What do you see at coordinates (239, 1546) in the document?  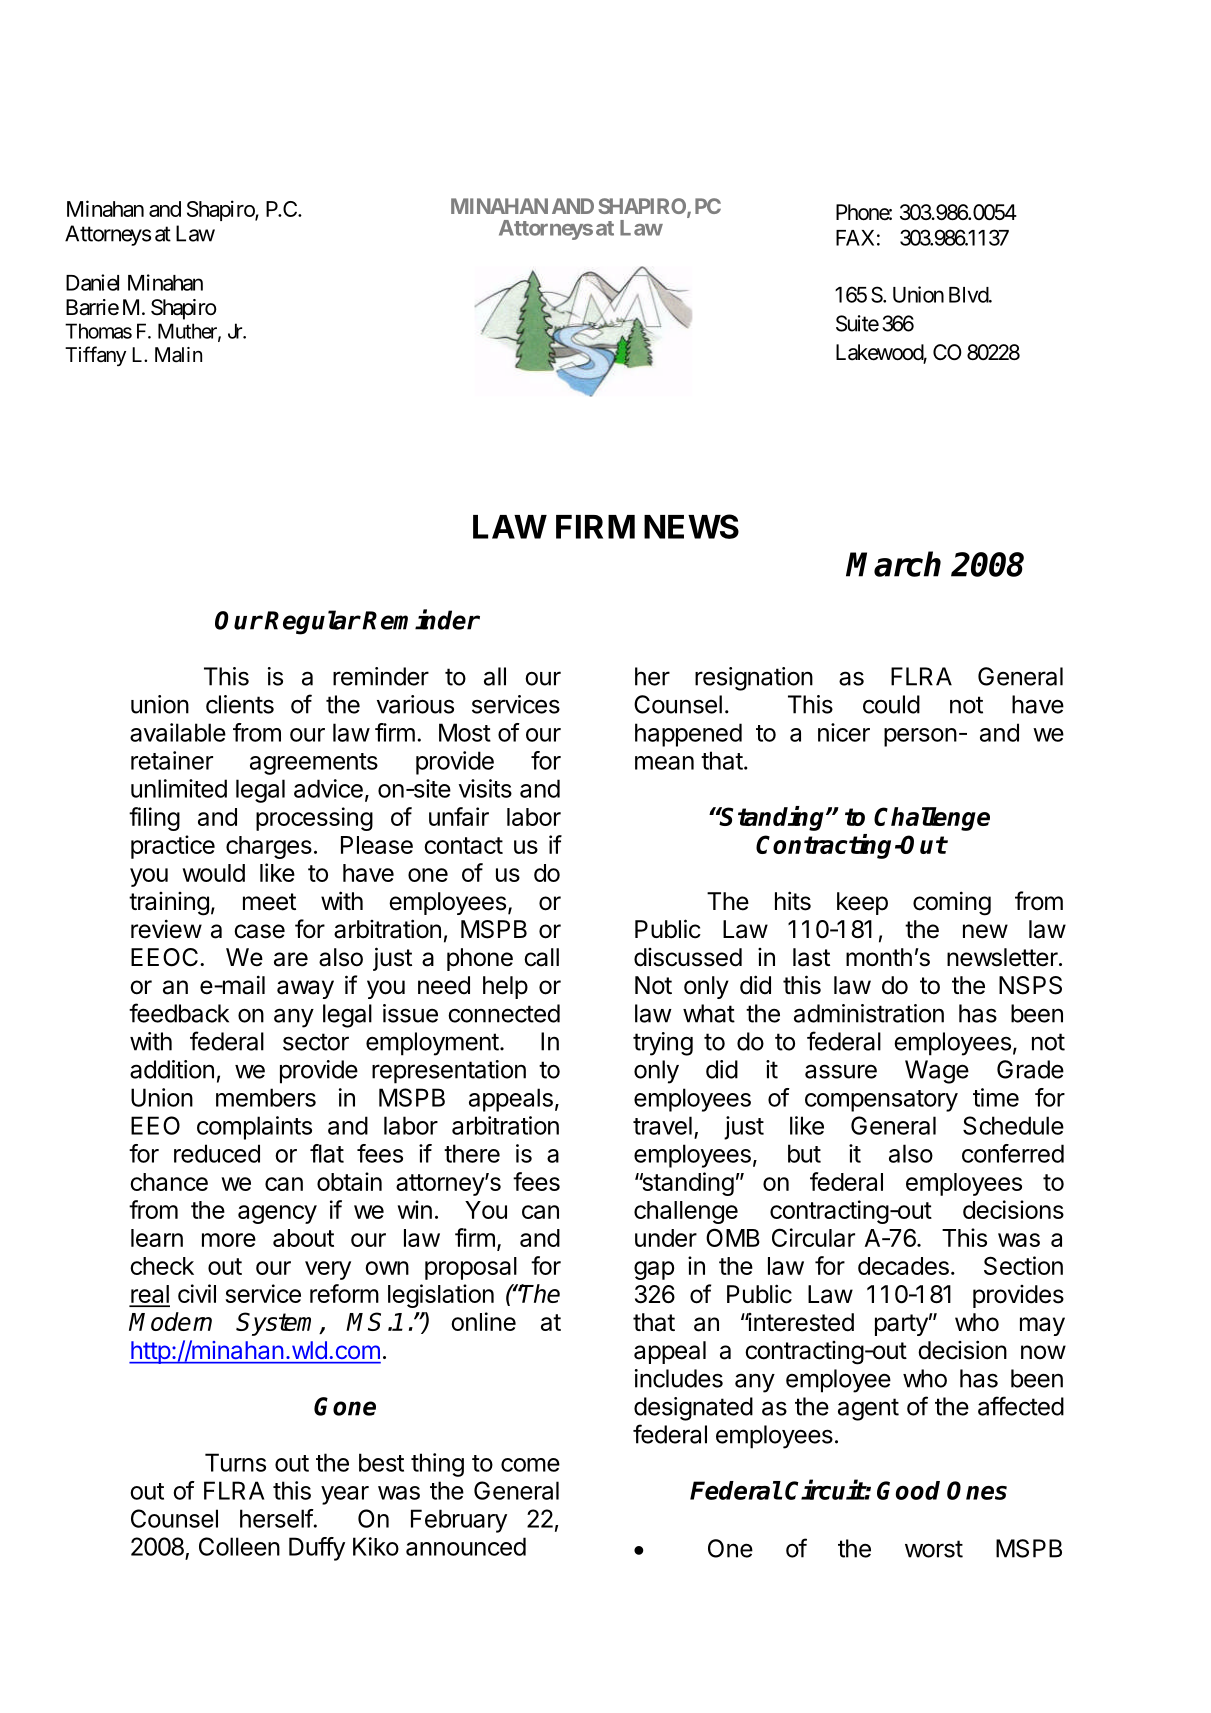 I see `Colleen` at bounding box center [239, 1546].
